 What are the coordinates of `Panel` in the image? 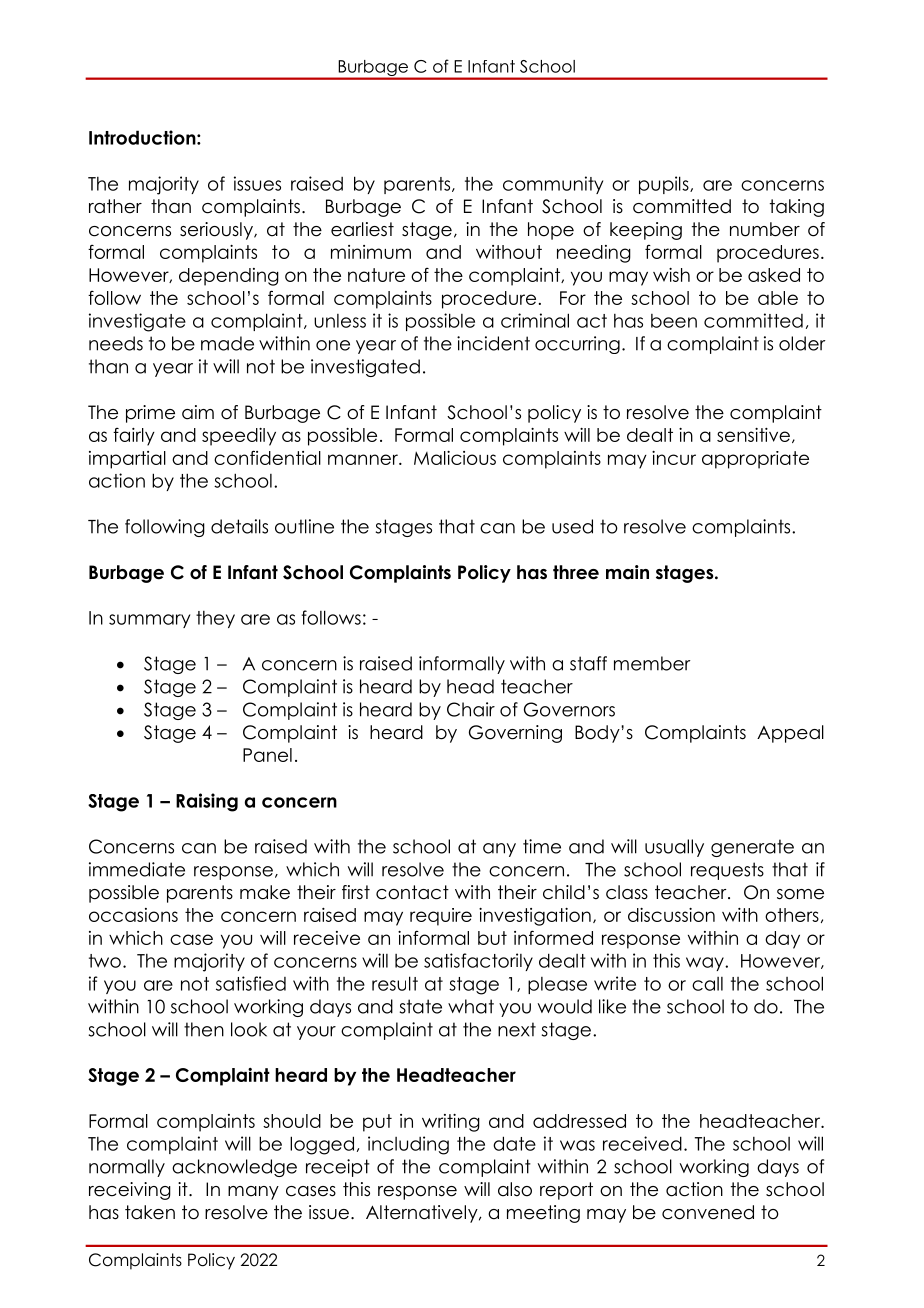 It's located at (267, 755).
